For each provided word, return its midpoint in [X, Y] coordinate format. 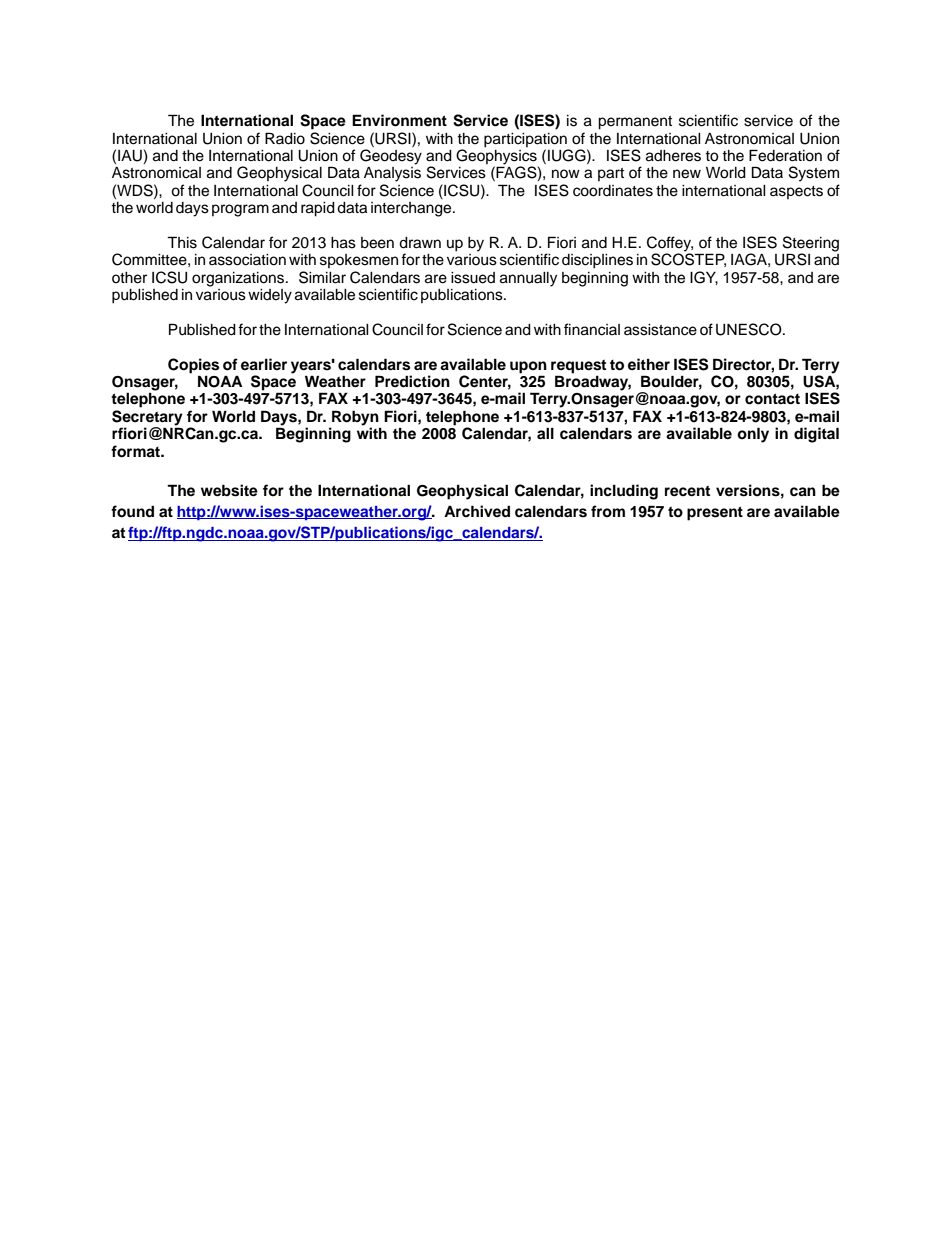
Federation [785, 155]
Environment [399, 120]
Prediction [412, 381]
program [240, 210]
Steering [811, 245]
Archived [477, 511]
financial [592, 329]
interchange [412, 209]
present [715, 513]
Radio [285, 138]
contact [772, 399]
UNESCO [750, 329]
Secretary [147, 419]
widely [270, 296]
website [229, 490]
